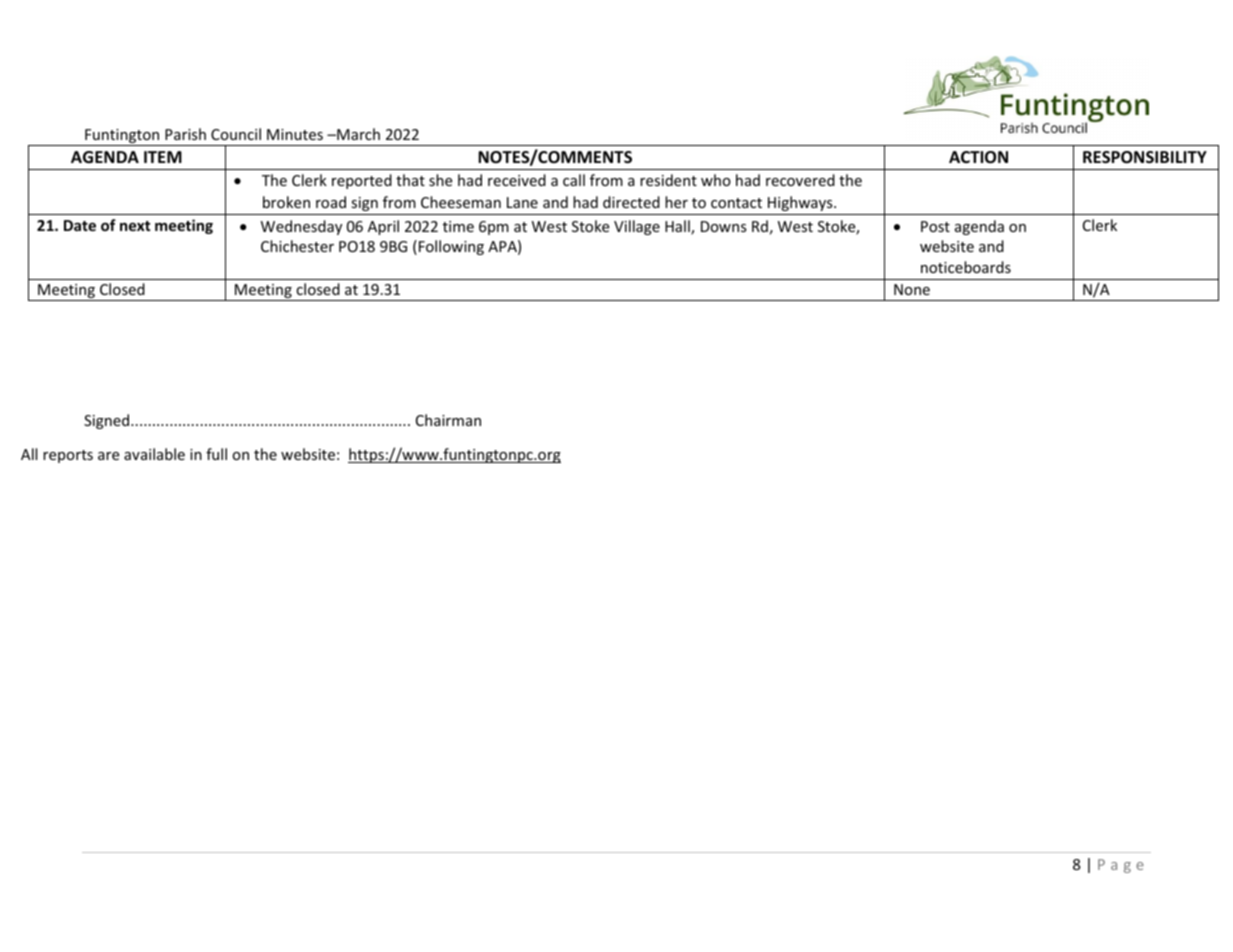 The image size is (1233, 952). I want to click on Chichester, so click(297, 246).
